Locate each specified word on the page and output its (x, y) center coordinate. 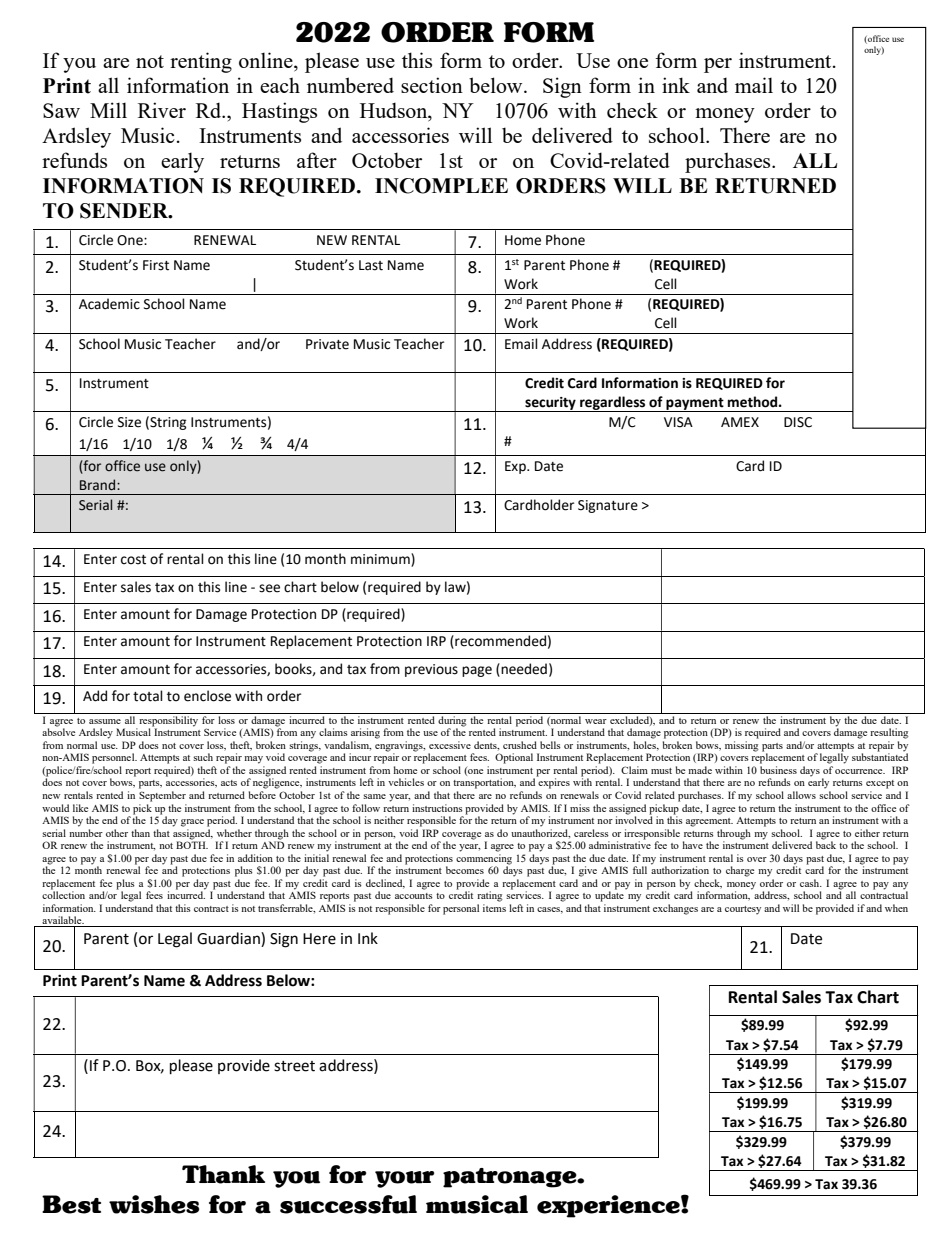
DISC (798, 422)
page (477, 671)
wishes (154, 1204)
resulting (889, 733)
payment (695, 405)
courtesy (743, 910)
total (148, 696)
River (162, 110)
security (550, 404)
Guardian (229, 938)
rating (490, 896)
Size (129, 422)
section (432, 85)
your (404, 1179)
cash (811, 883)
